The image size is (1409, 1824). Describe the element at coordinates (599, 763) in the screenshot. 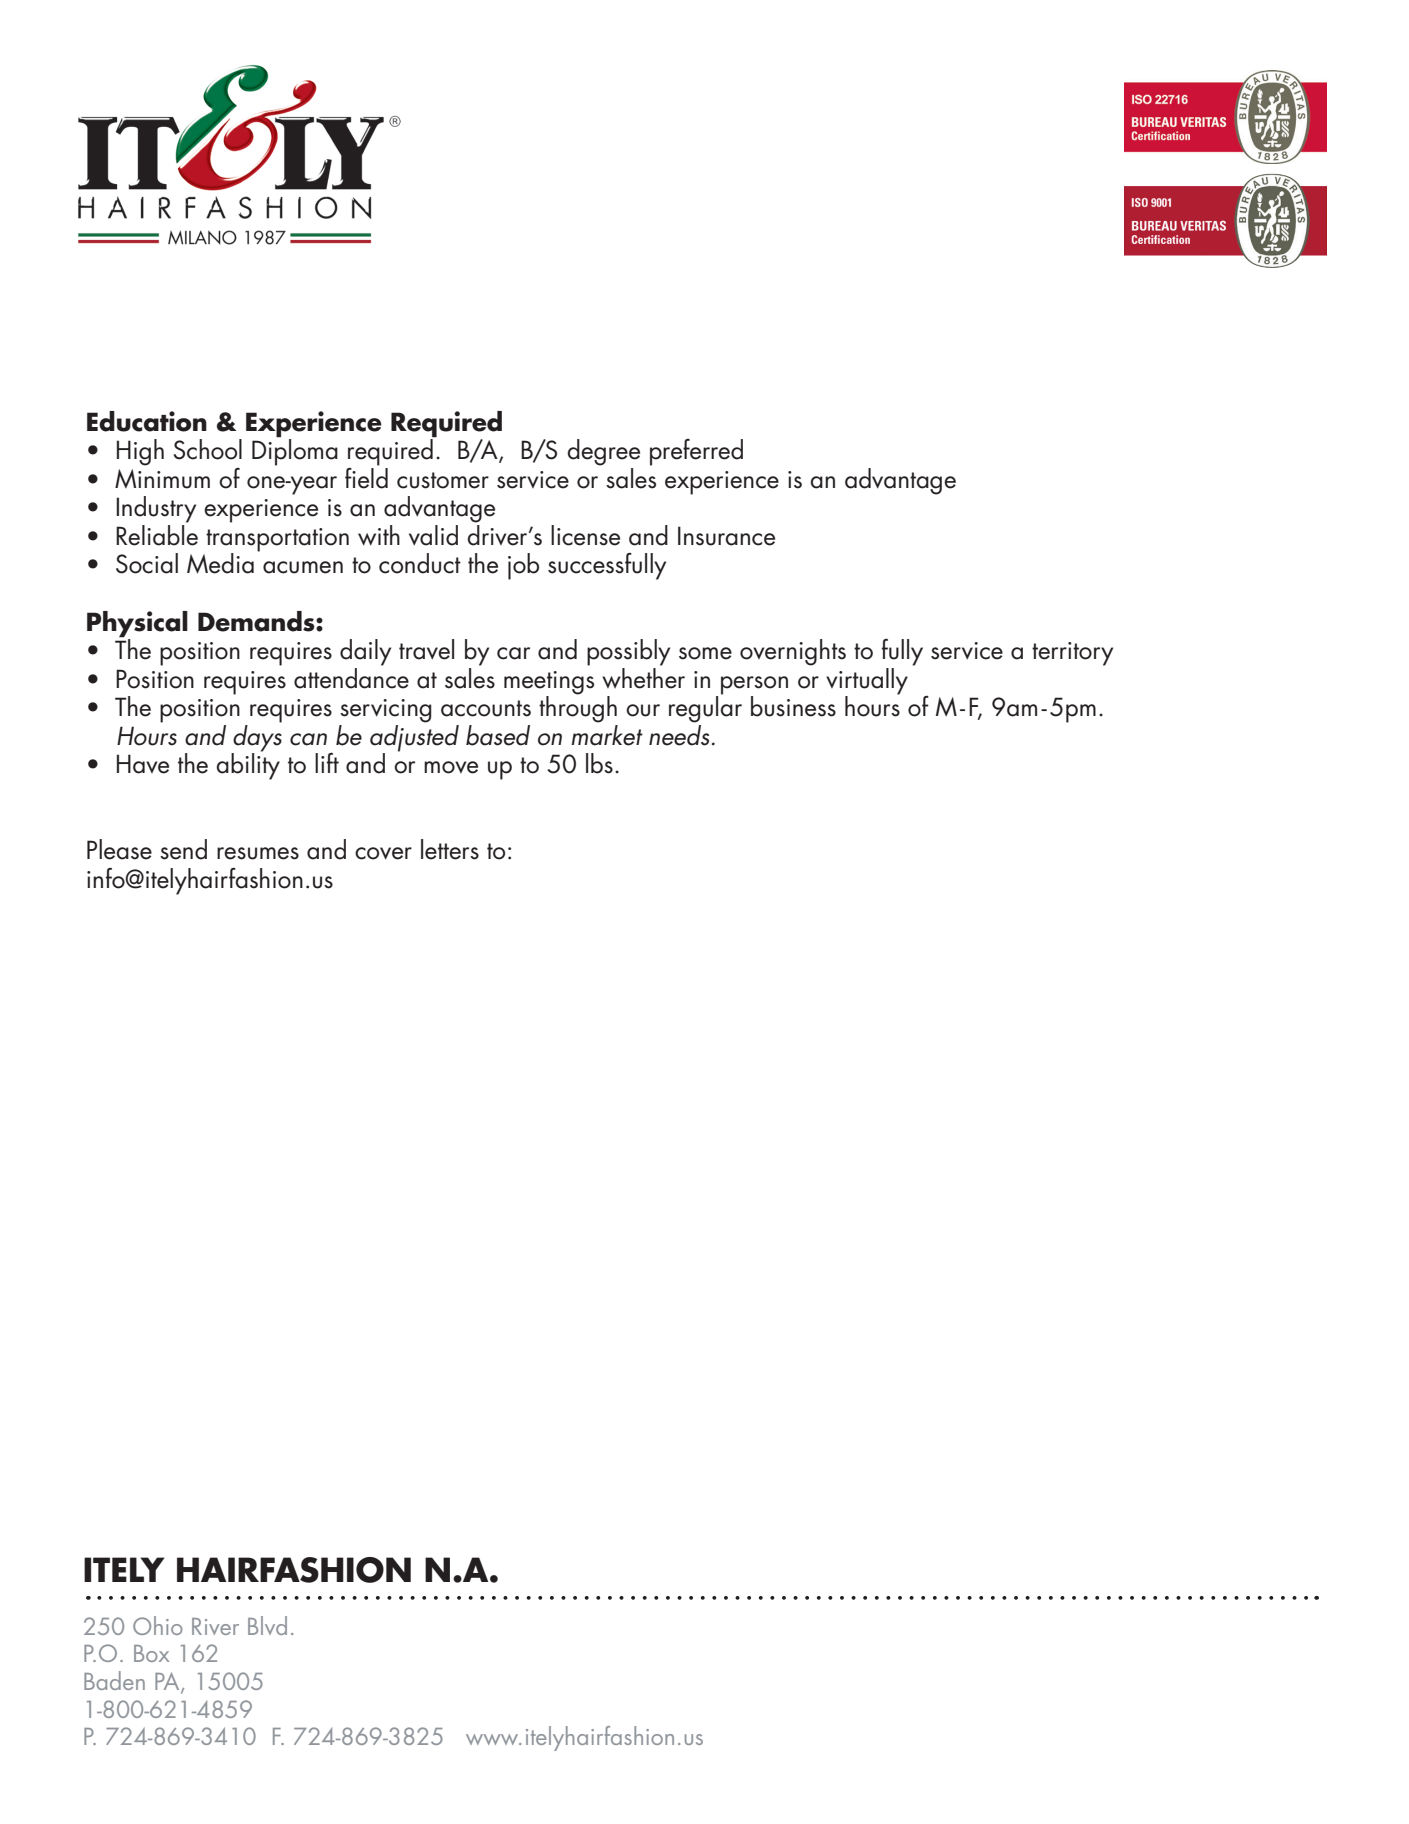

I see `lbs` at that location.
